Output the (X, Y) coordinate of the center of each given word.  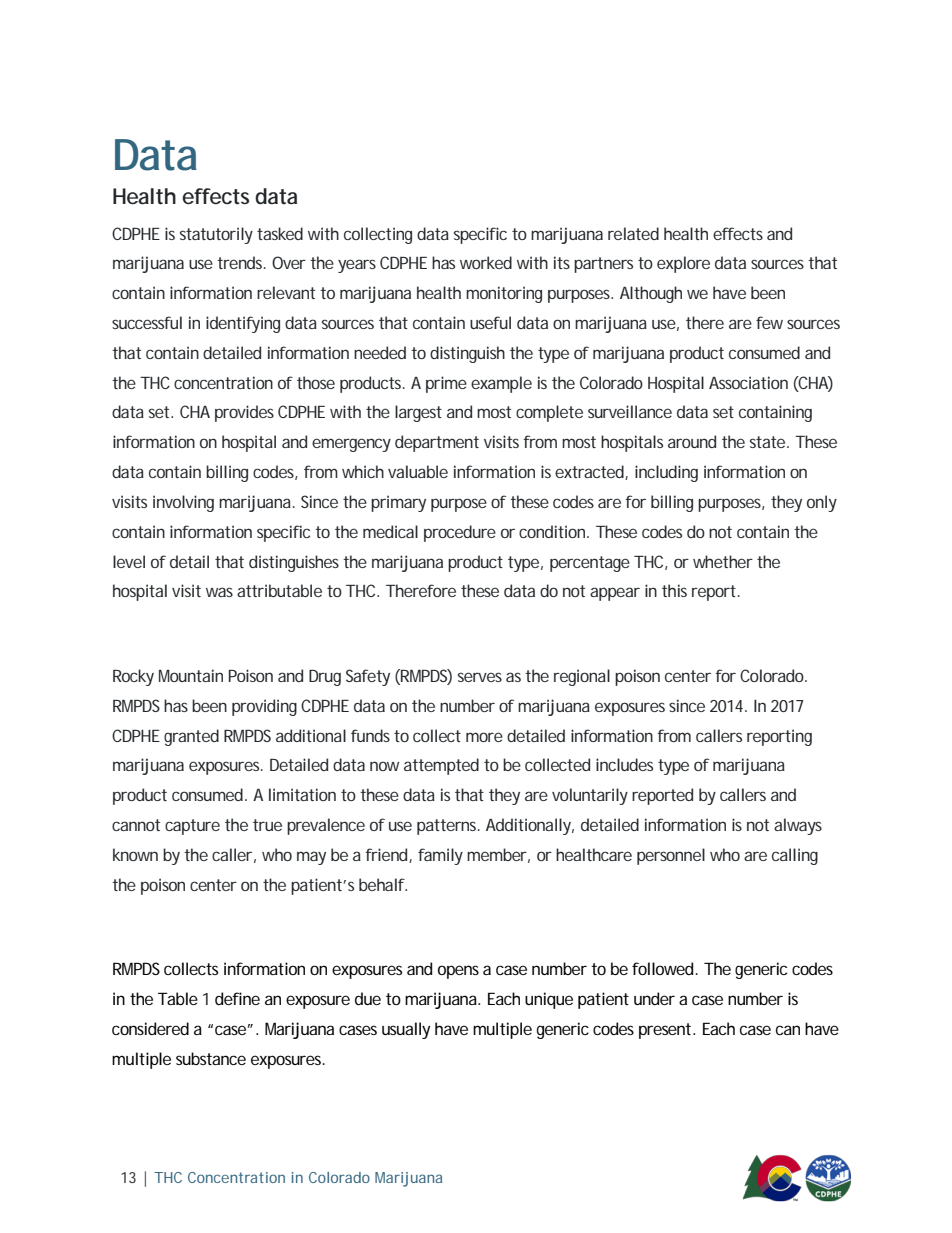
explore (683, 264)
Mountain (191, 675)
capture (192, 827)
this (674, 590)
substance (211, 1058)
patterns (448, 827)
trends (241, 262)
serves (480, 677)
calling (795, 856)
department (437, 443)
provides (244, 413)
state (769, 442)
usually (406, 1030)
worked (486, 262)
